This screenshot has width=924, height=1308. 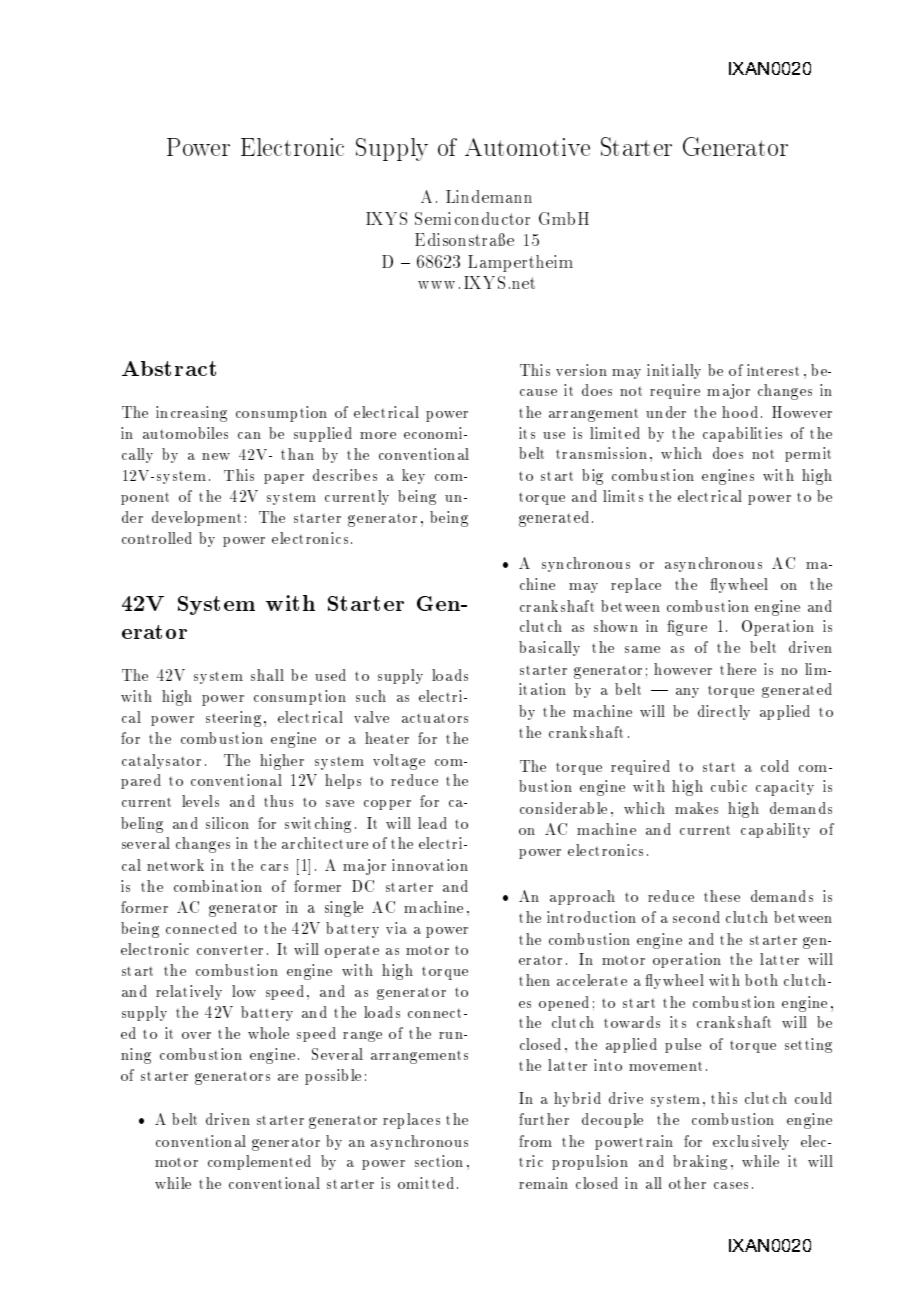 I want to click on actuators, so click(x=435, y=718).
